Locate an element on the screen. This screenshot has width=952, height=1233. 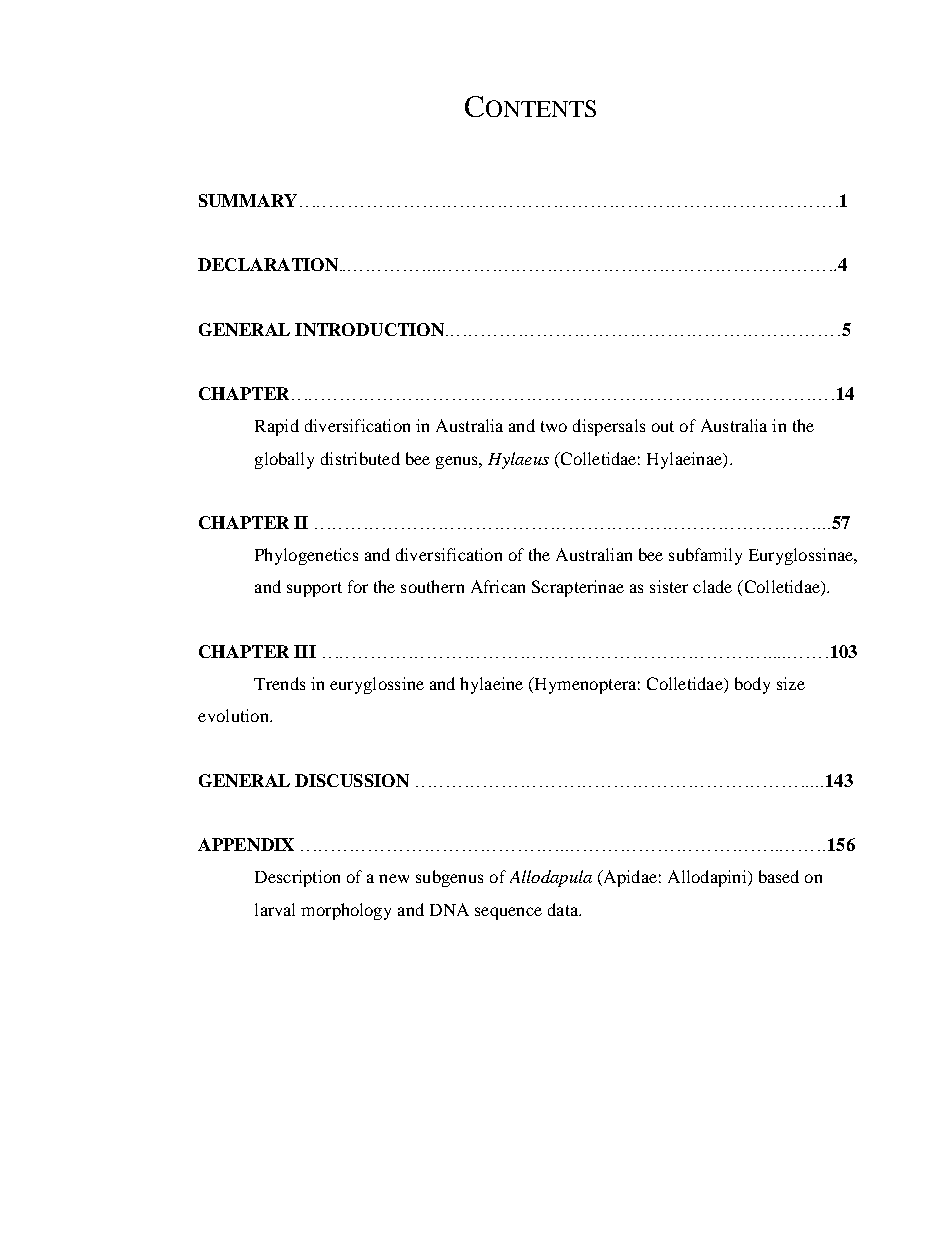
evolution is located at coordinates (234, 715).
